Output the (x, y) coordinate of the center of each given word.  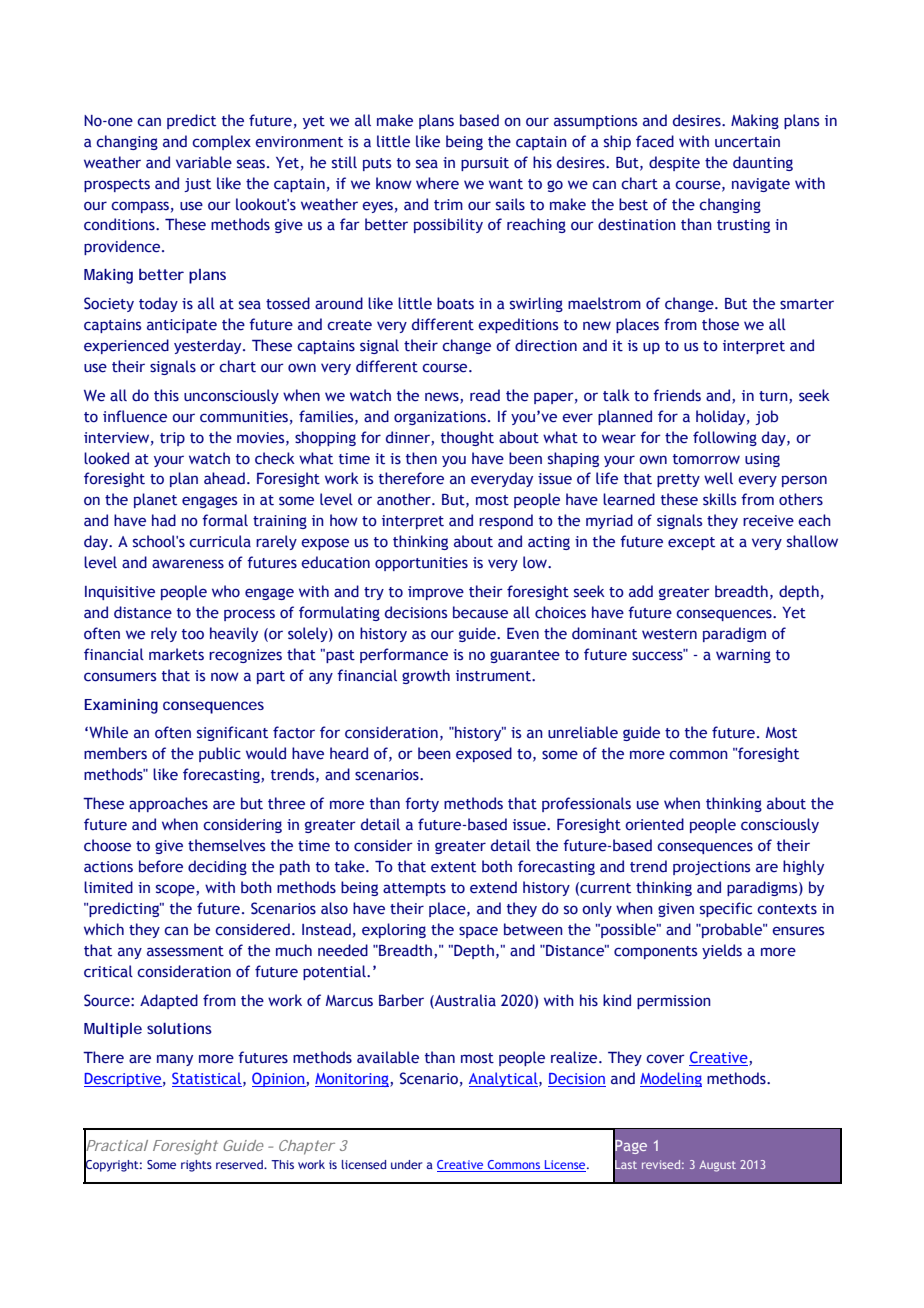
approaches (168, 804)
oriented (654, 824)
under (407, 1164)
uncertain (747, 142)
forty (422, 804)
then (421, 458)
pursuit (485, 164)
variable (204, 162)
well (718, 478)
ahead (224, 478)
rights (196, 1166)
